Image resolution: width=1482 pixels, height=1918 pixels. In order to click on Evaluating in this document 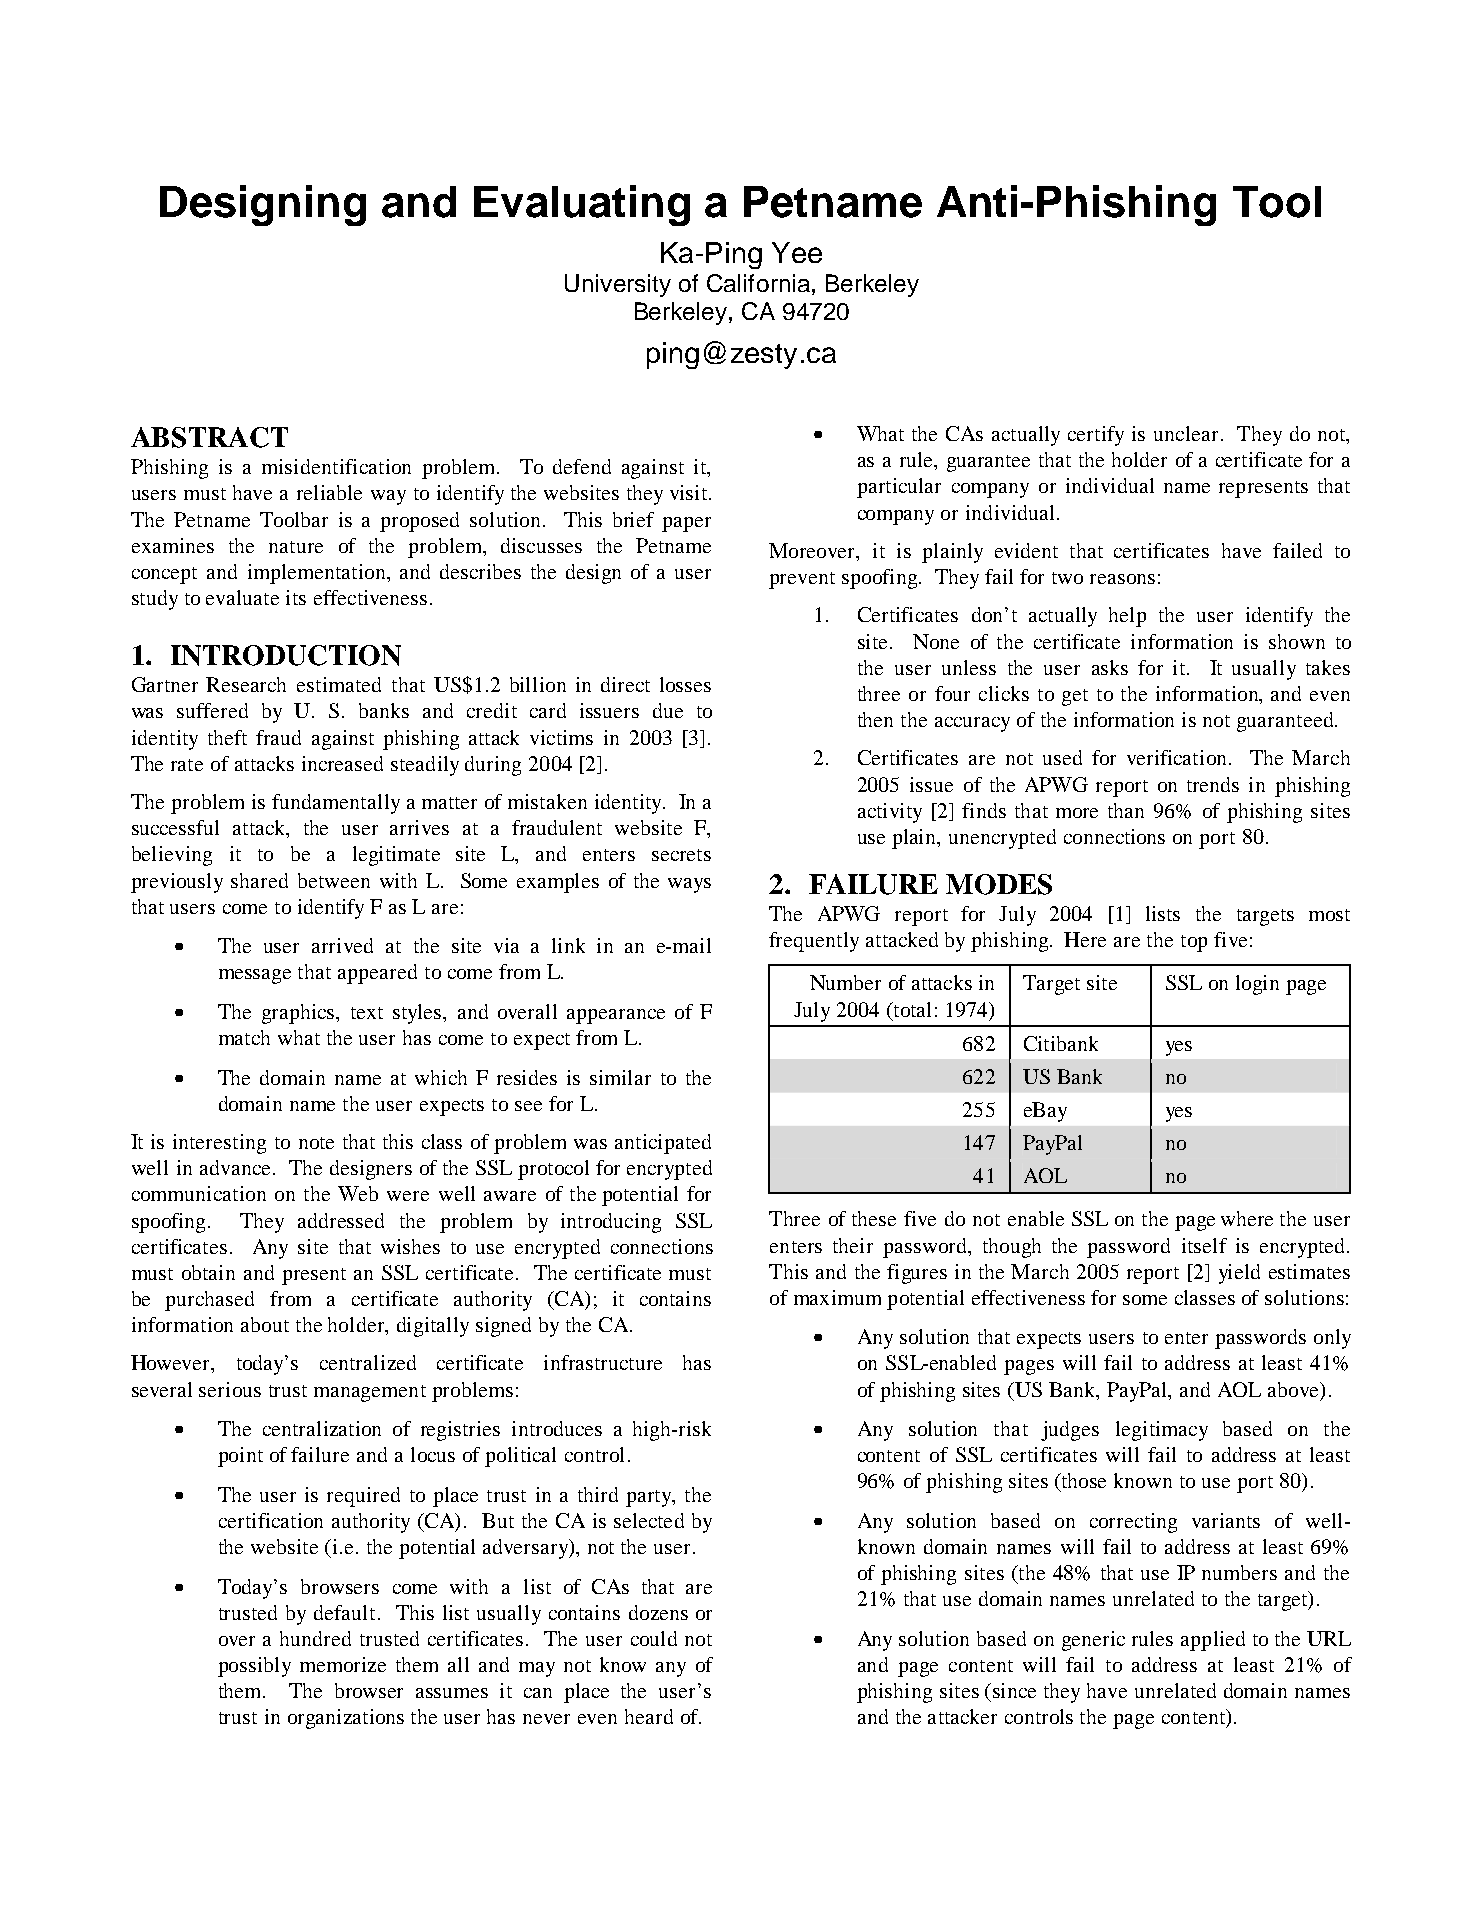, I will do `click(582, 205)`.
